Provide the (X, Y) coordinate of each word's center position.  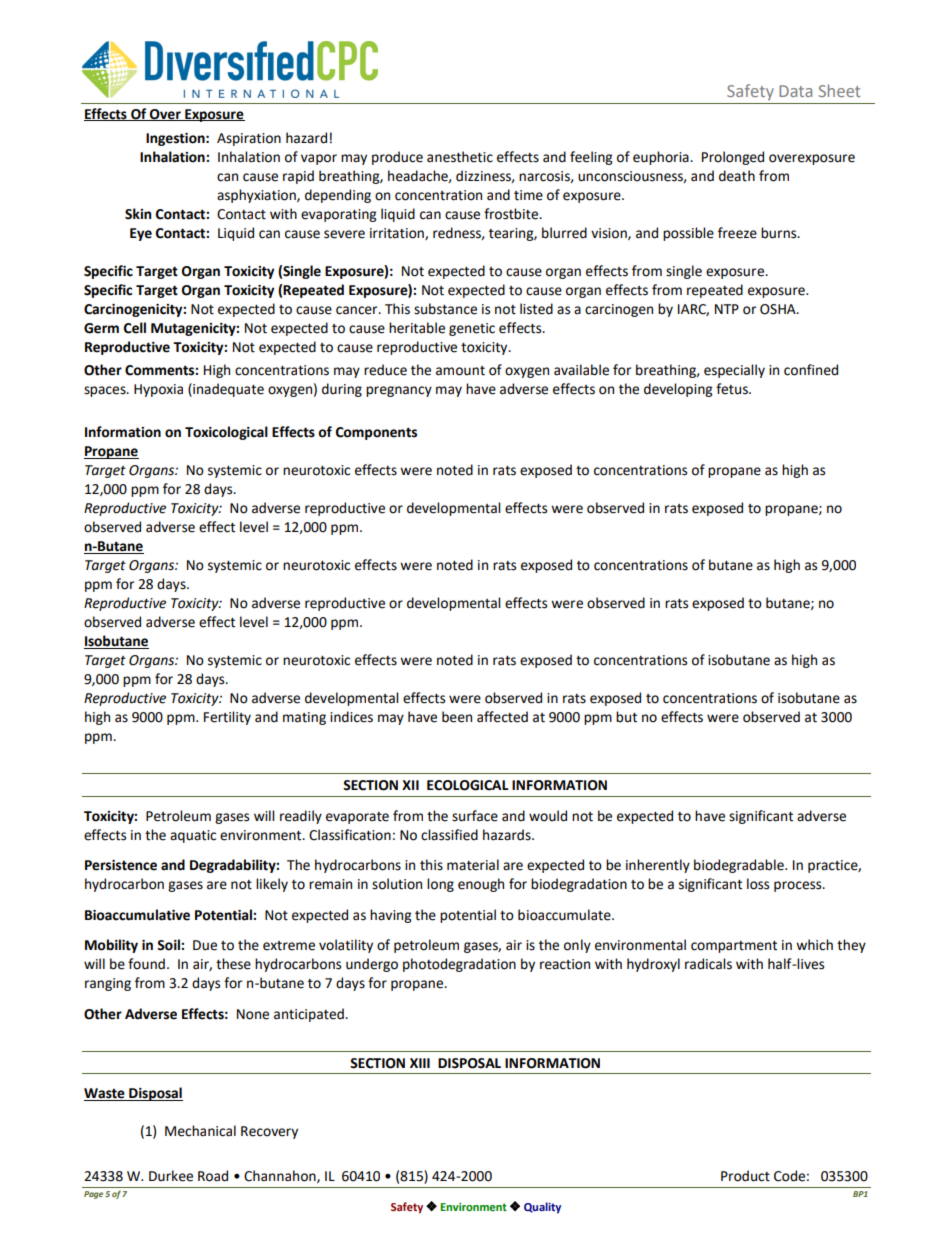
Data (795, 91)
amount (460, 371)
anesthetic (460, 157)
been (457, 717)
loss (758, 884)
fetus (733, 389)
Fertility (227, 718)
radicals (708, 964)
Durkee (171, 1176)
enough (481, 885)
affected (502, 717)
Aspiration (249, 139)
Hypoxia (158, 390)
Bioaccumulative (137, 915)
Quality (542, 1208)
